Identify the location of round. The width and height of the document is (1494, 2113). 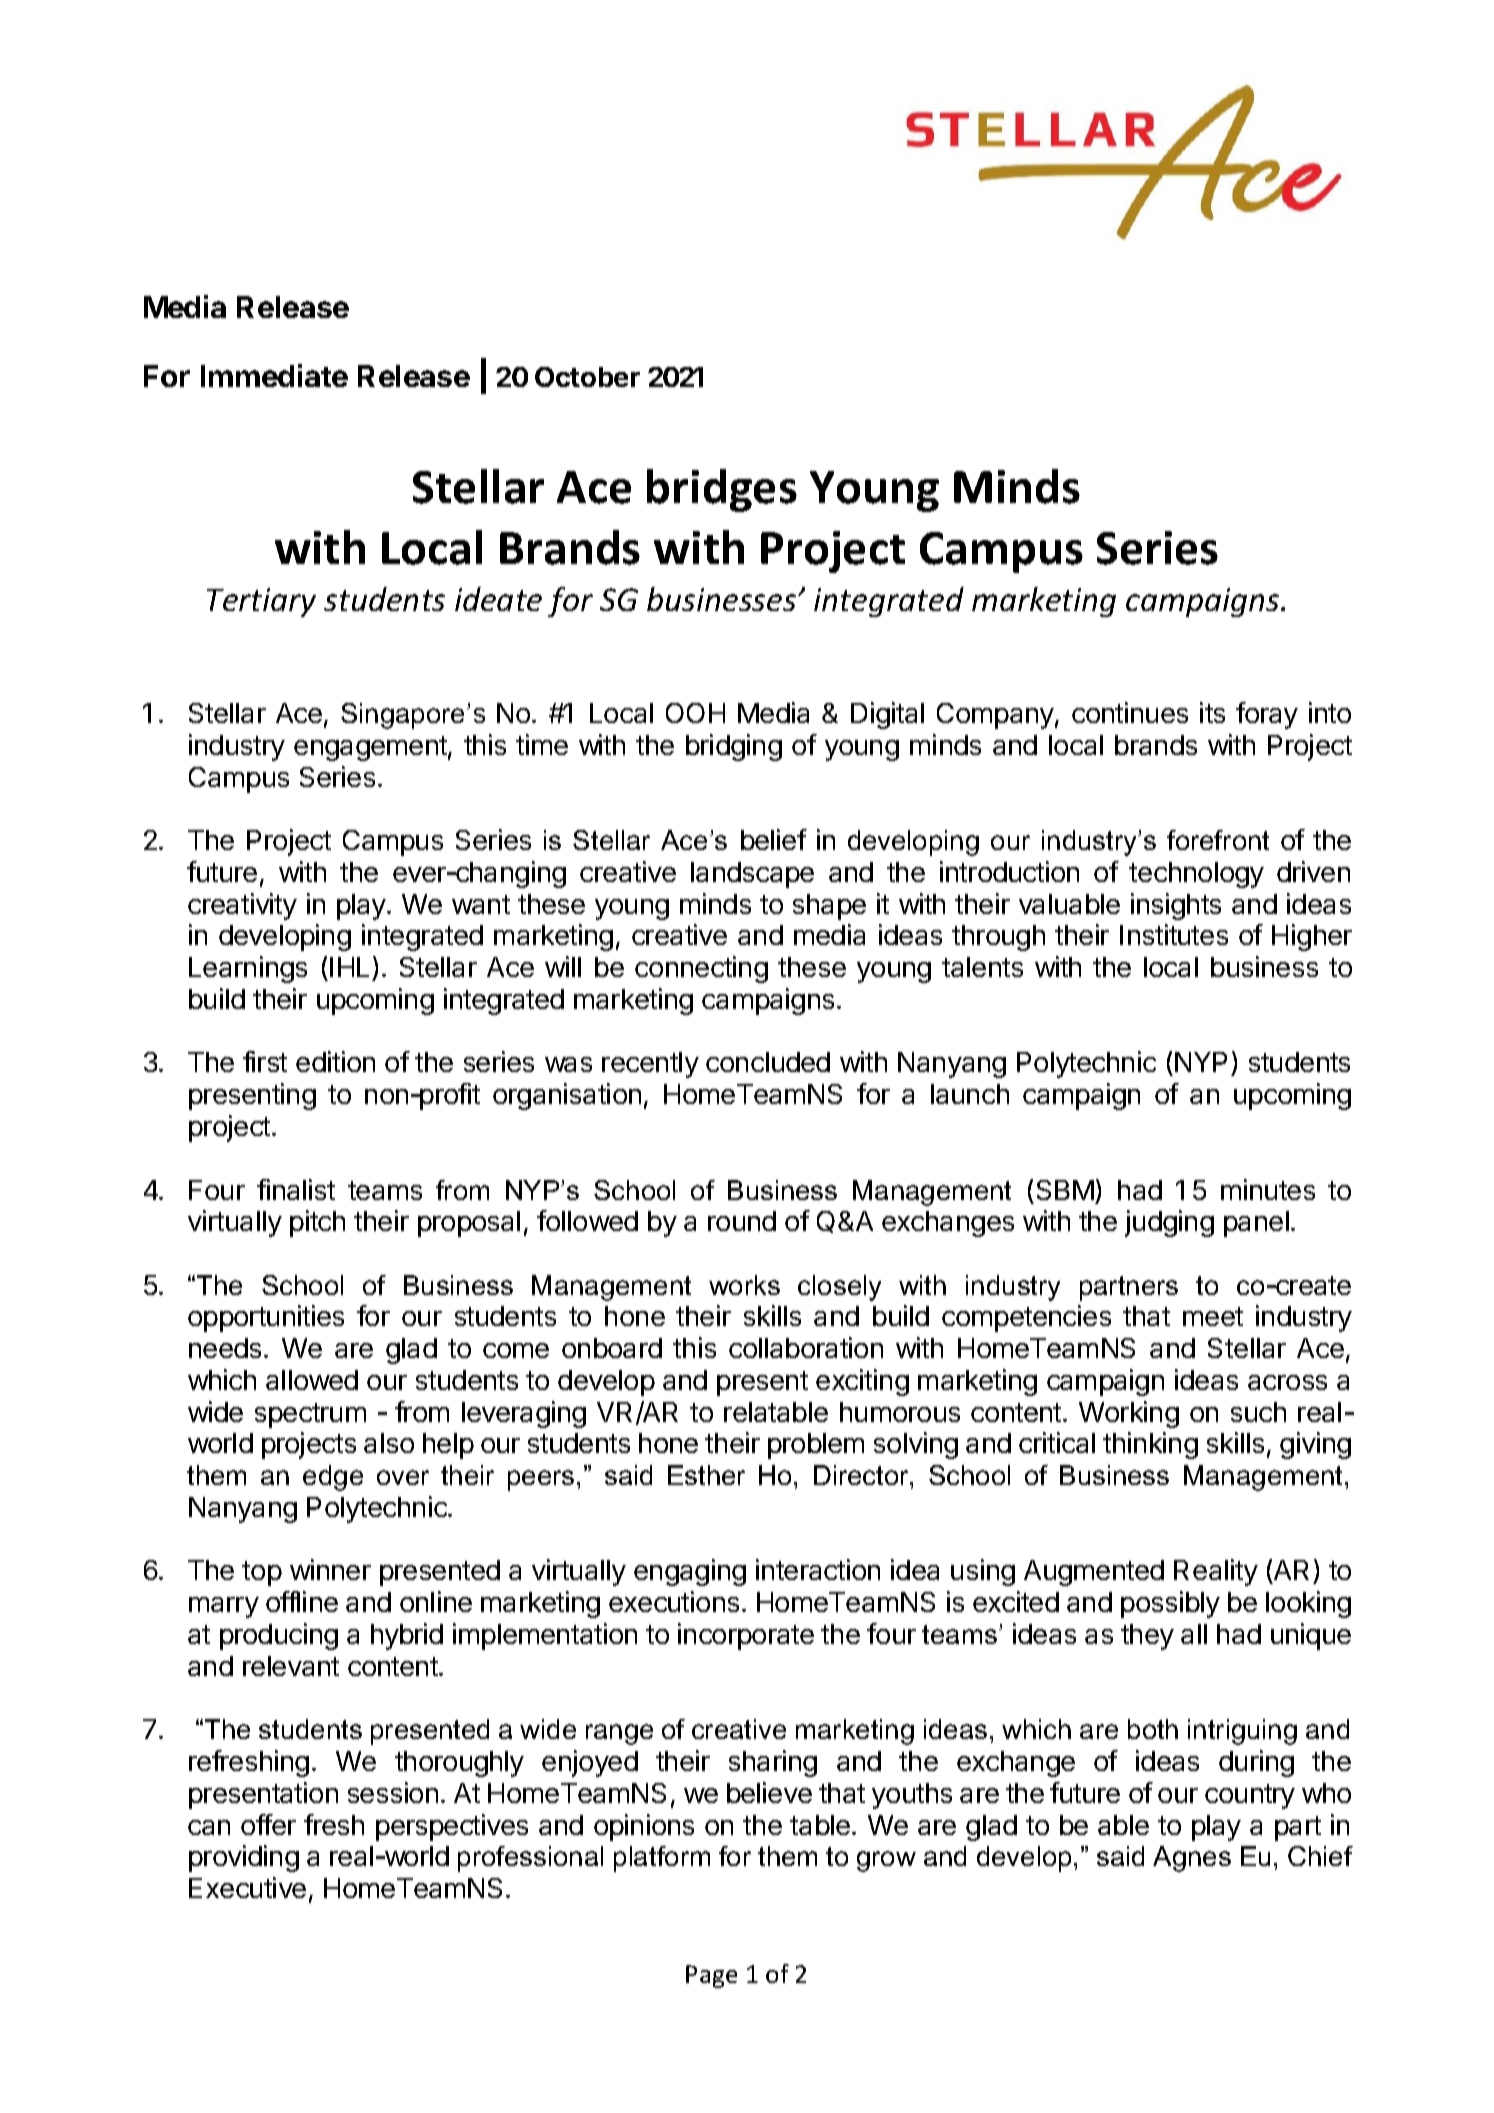
(742, 1221).
